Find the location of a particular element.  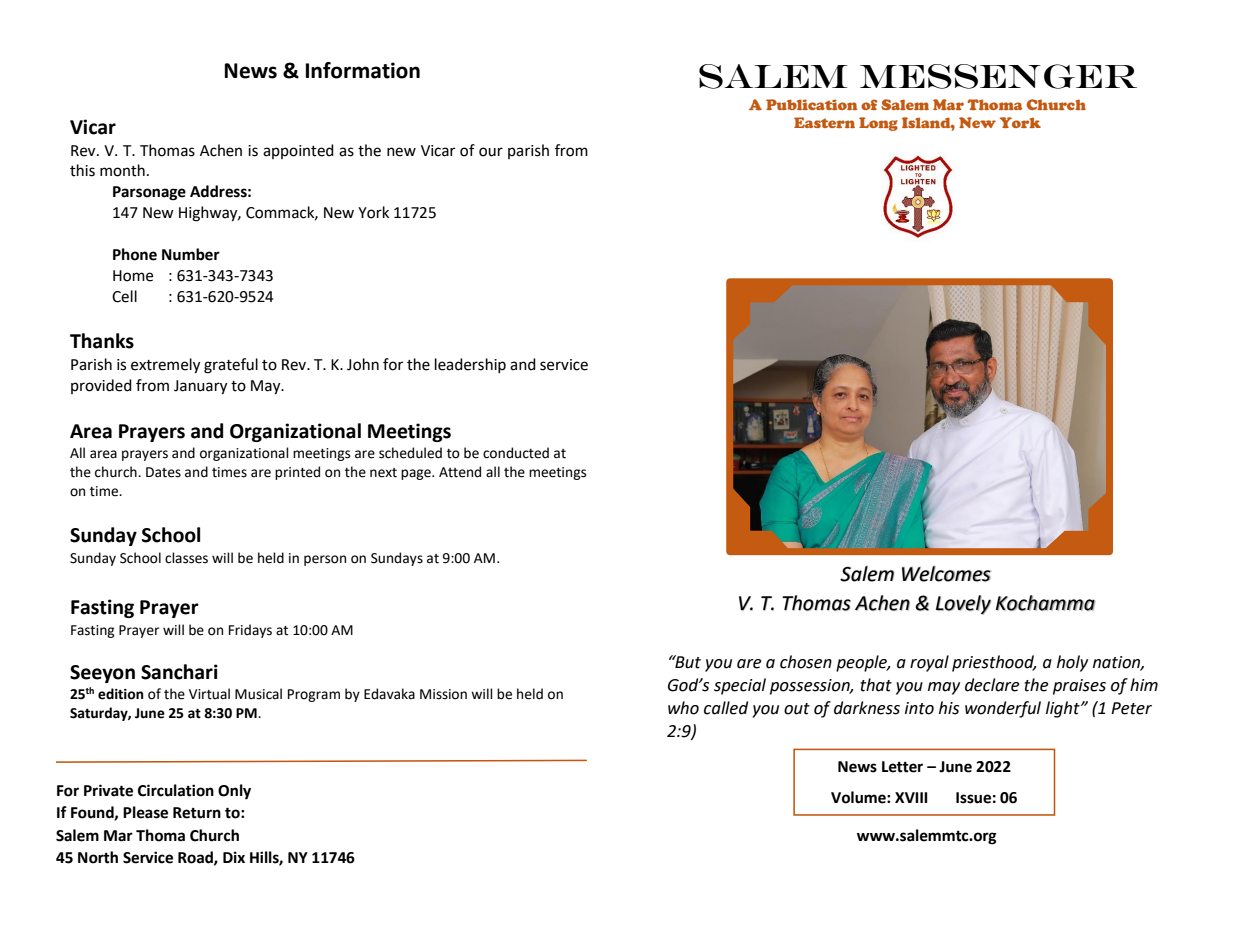

grateful is located at coordinates (231, 366).
